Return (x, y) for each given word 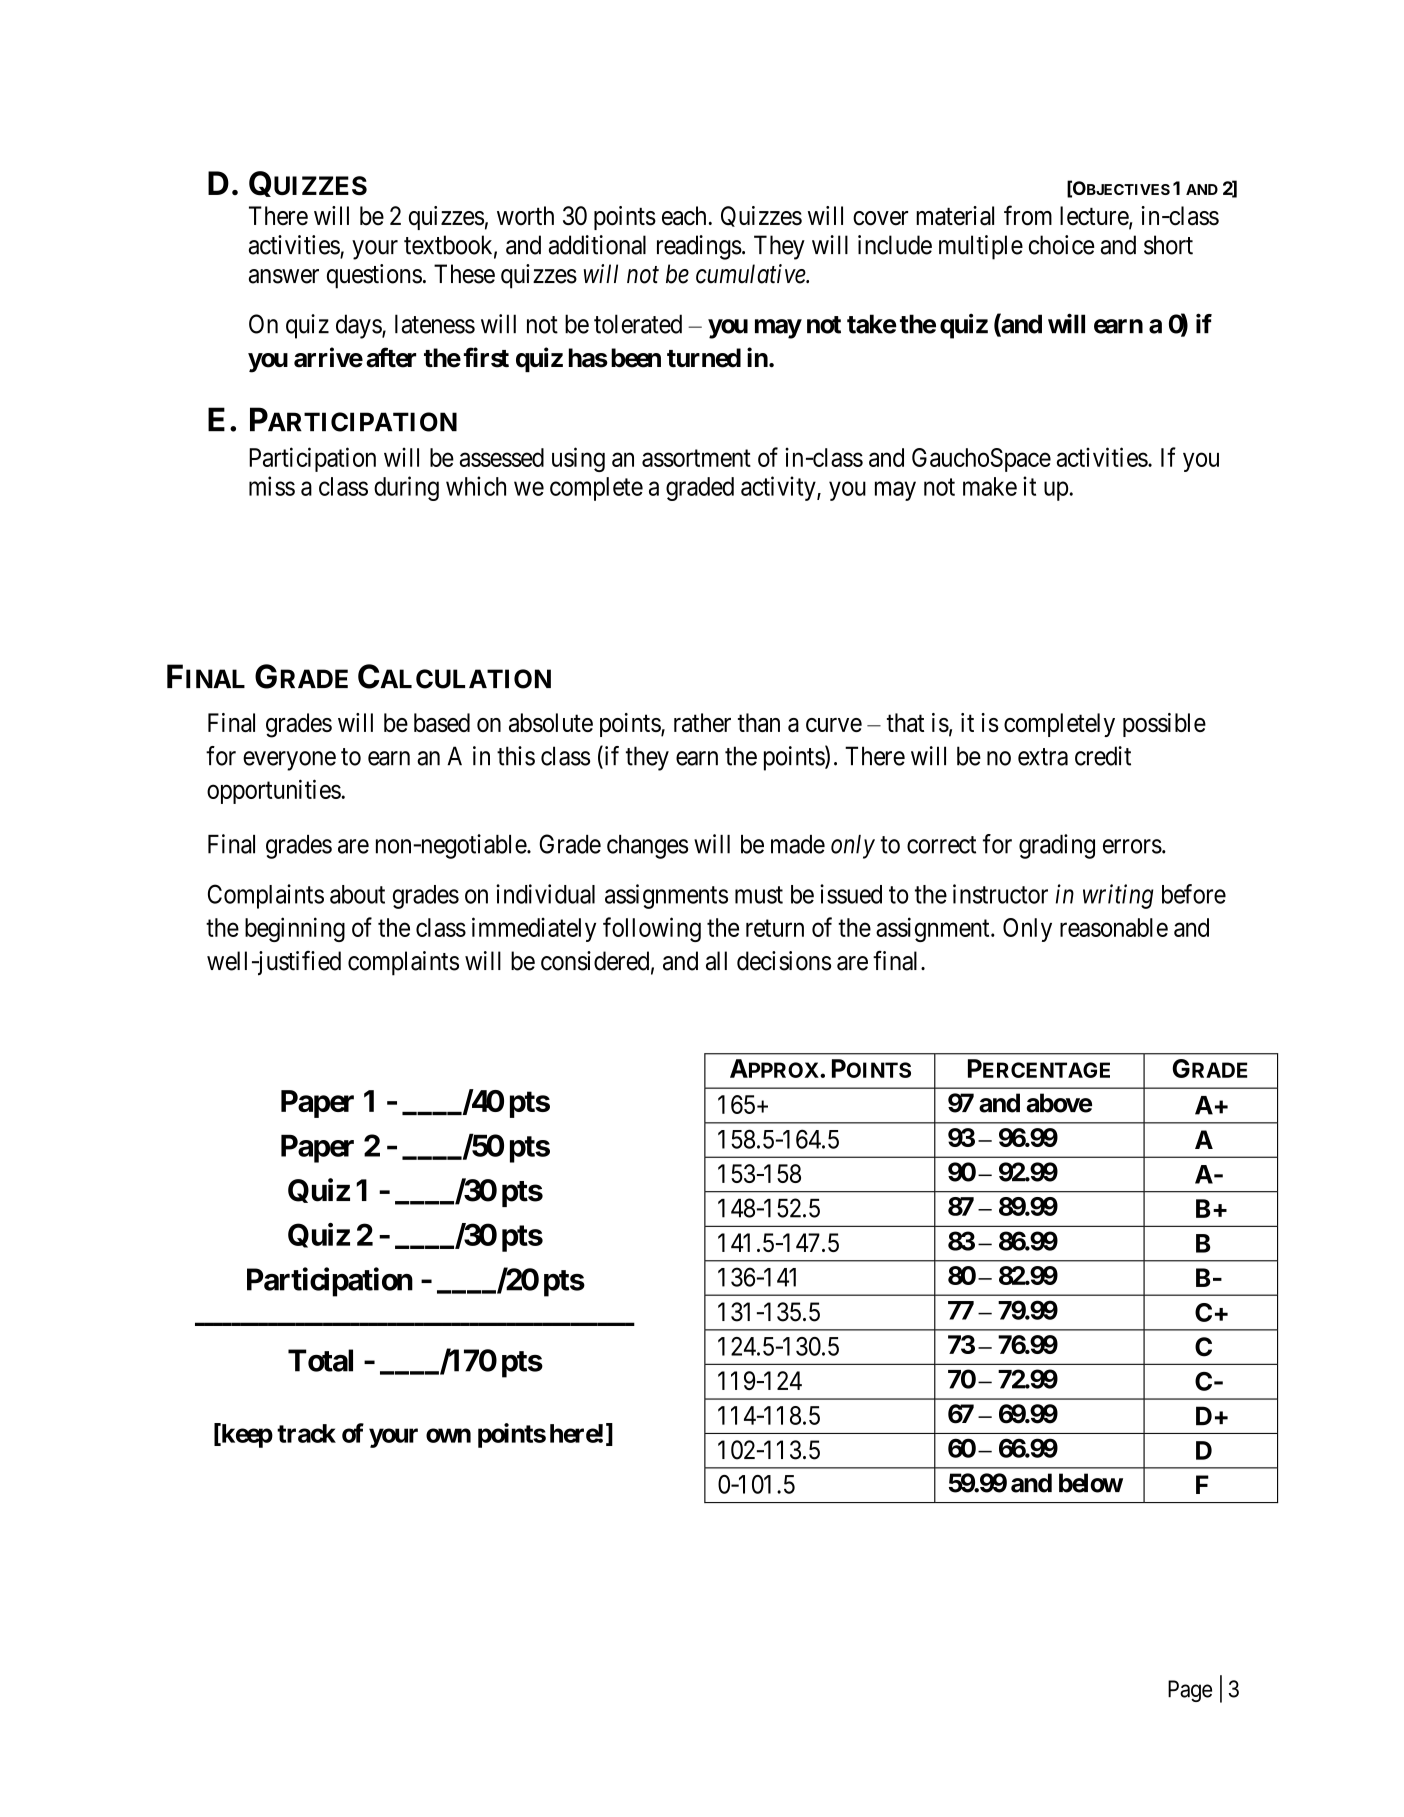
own (448, 1435)
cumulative (751, 274)
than (759, 722)
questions (374, 276)
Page (1190, 1691)
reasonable (1114, 927)
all (716, 961)
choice (1062, 245)
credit (1103, 756)
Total (320, 1360)
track (306, 1433)
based (442, 722)
